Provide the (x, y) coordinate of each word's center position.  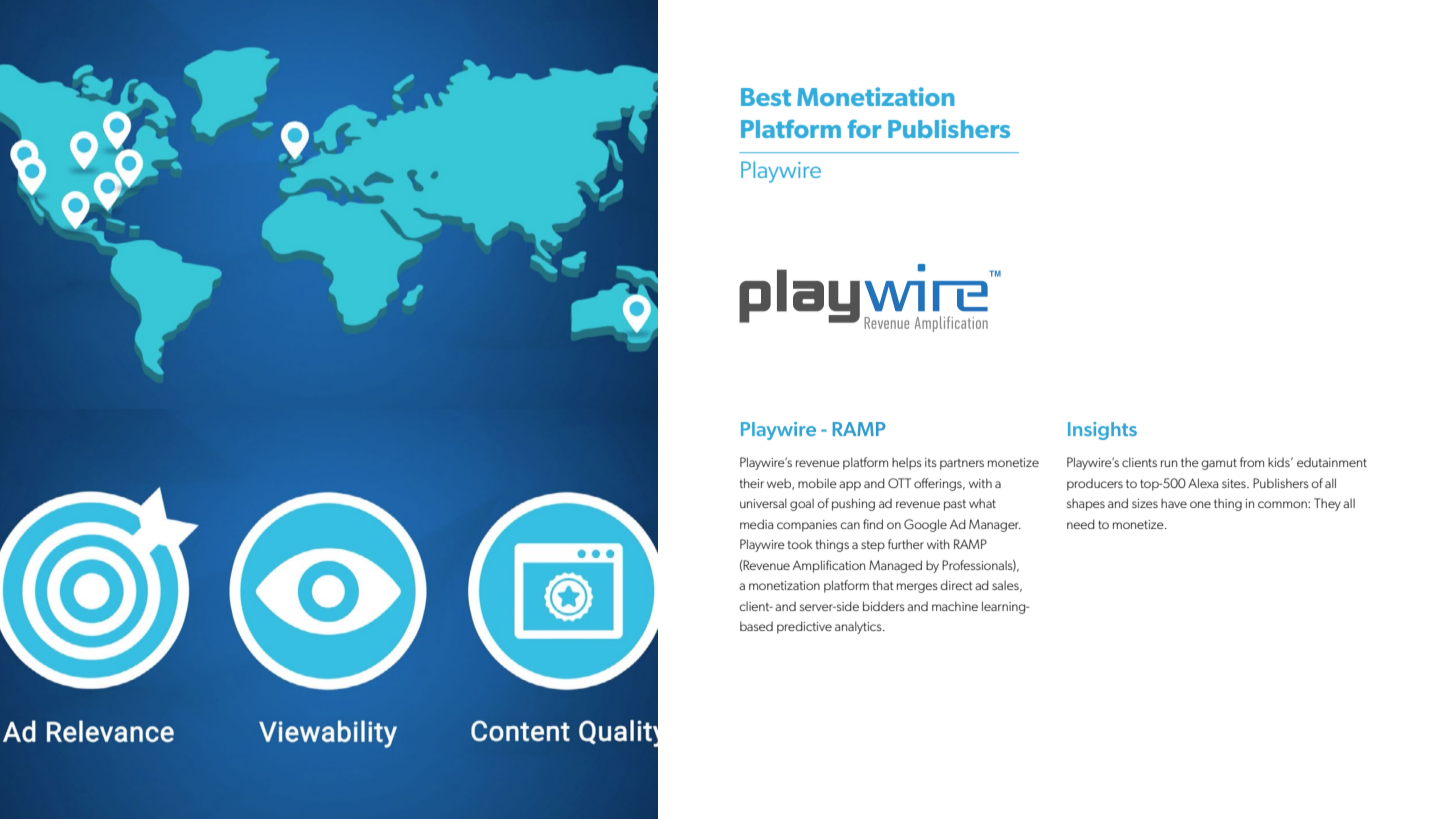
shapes (1086, 504)
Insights (1102, 431)
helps (907, 463)
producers (1095, 484)
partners (962, 464)
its (931, 462)
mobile (817, 483)
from (1252, 462)
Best (766, 97)
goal (802, 504)
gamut (1219, 464)
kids (1280, 462)
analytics (859, 627)
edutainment (1332, 462)
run (1169, 463)
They (1327, 504)
